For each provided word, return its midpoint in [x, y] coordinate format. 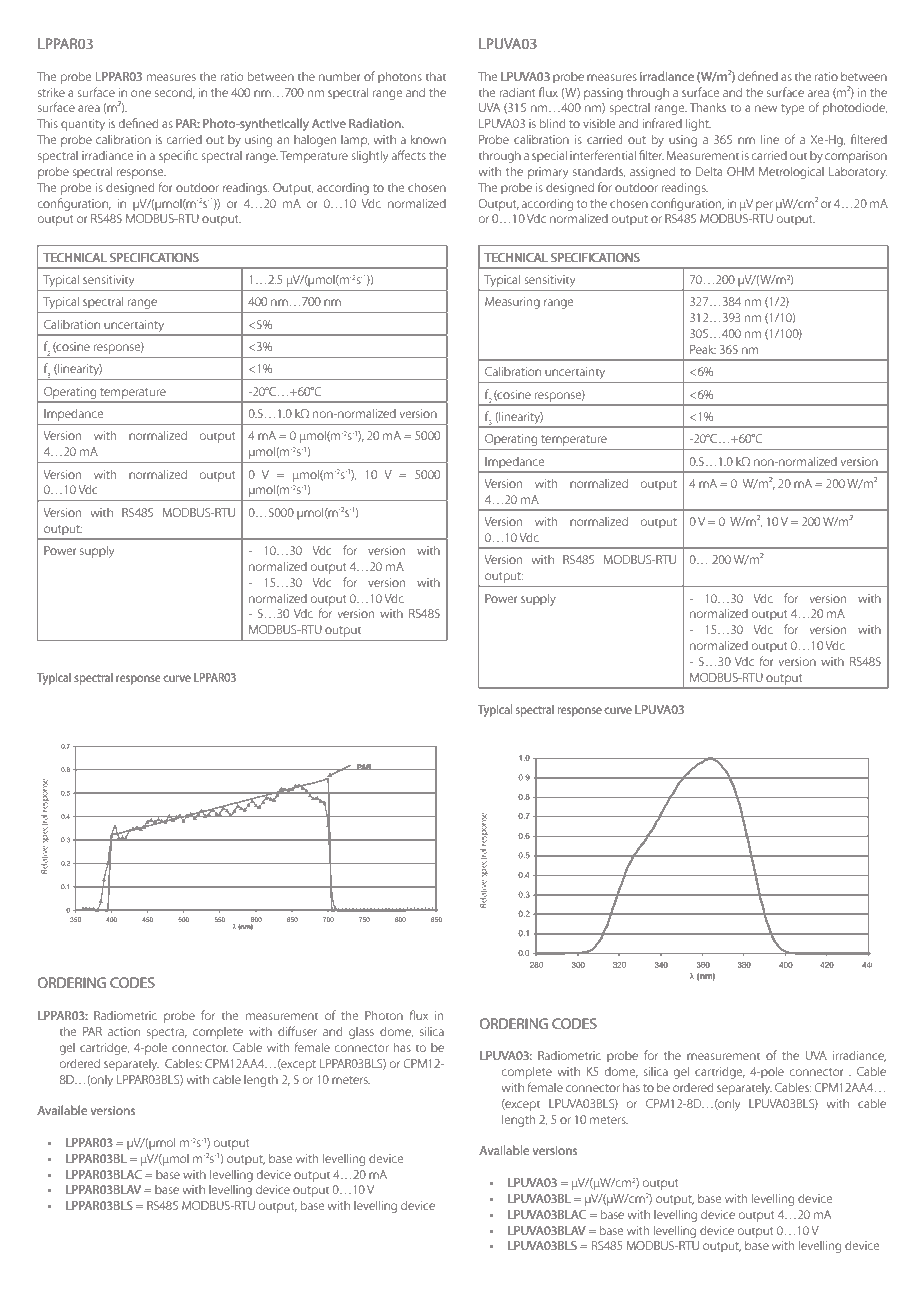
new [766, 108]
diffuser [297, 1031]
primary [548, 173]
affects [408, 155]
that [436, 76]
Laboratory [858, 173]
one [141, 93]
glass [361, 1033]
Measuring [512, 303]
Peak [703, 349]
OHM [740, 171]
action [124, 1031]
